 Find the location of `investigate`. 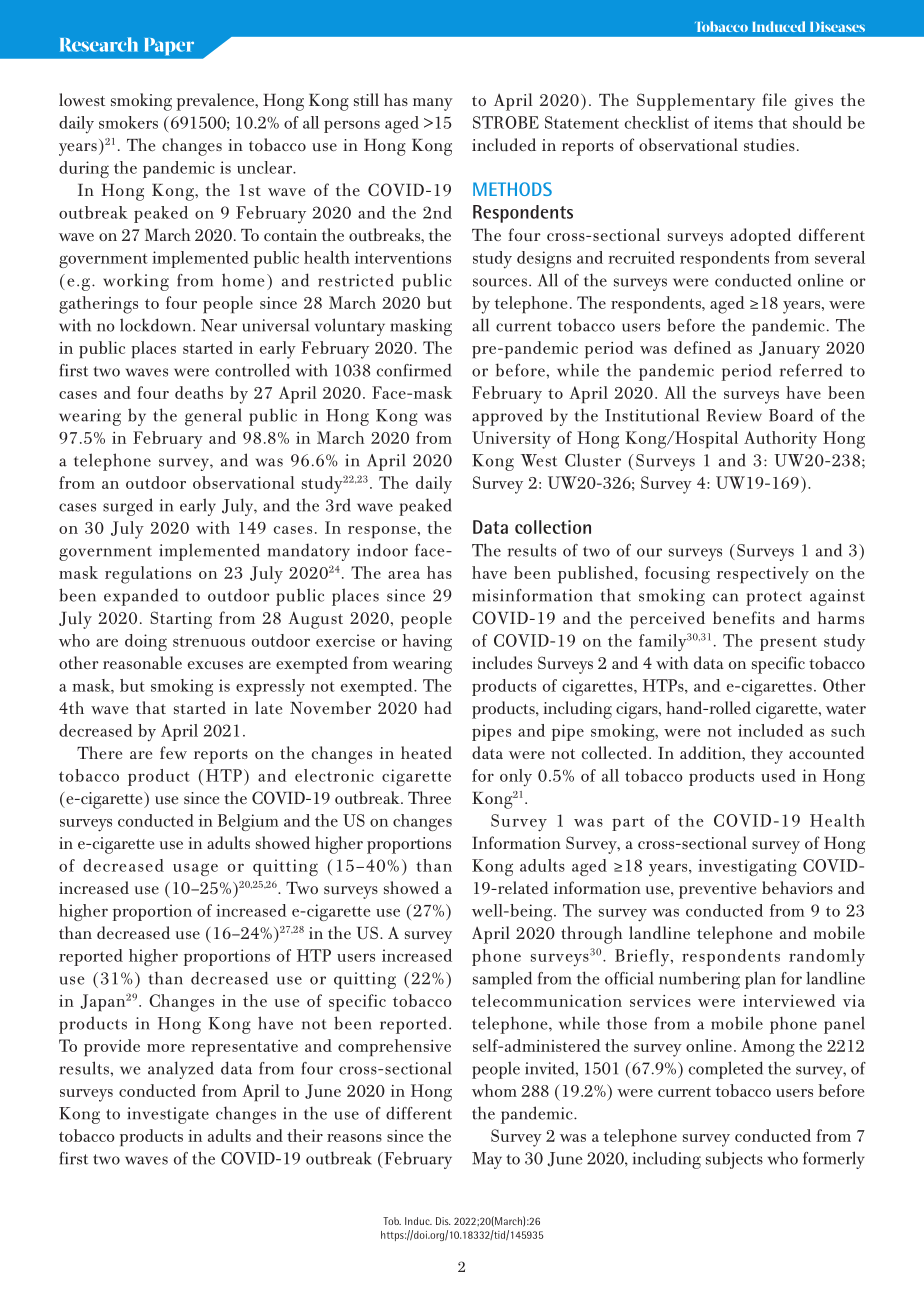

investigate is located at coordinates (168, 1115).
